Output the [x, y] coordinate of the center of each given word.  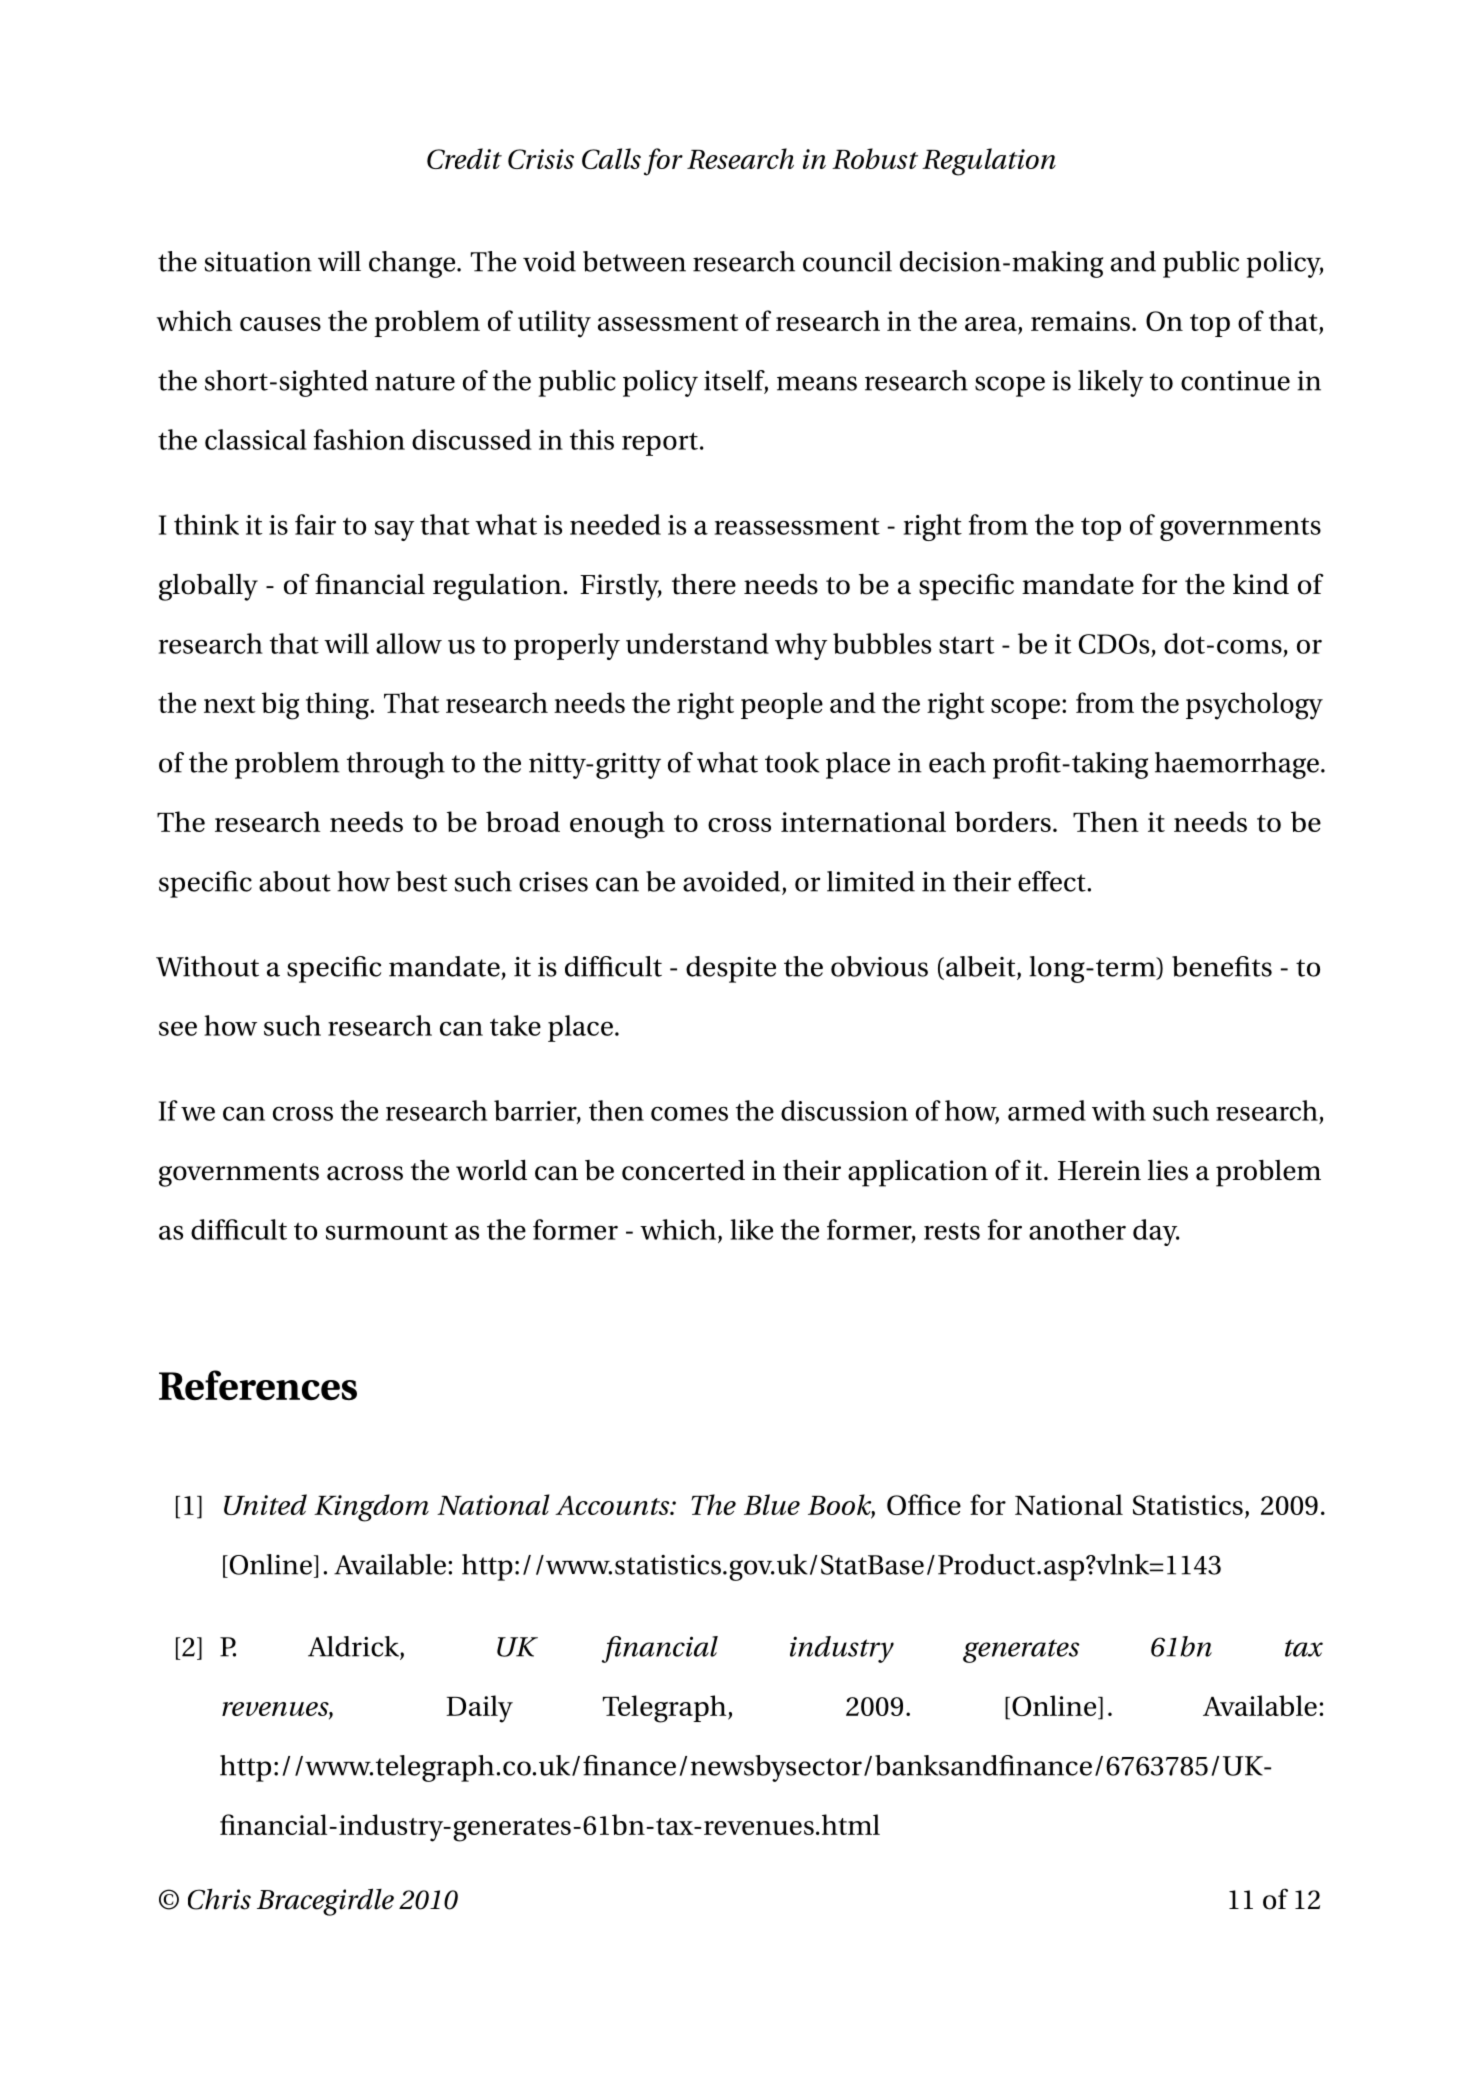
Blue [772, 1504]
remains [1080, 321]
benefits [1222, 966]
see [178, 1028]
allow [409, 643]
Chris [219, 1899]
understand [697, 643]
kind [1261, 584]
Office [924, 1504]
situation [258, 262]
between [634, 261]
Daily [479, 1709]
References [258, 1385]
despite [731, 969]
